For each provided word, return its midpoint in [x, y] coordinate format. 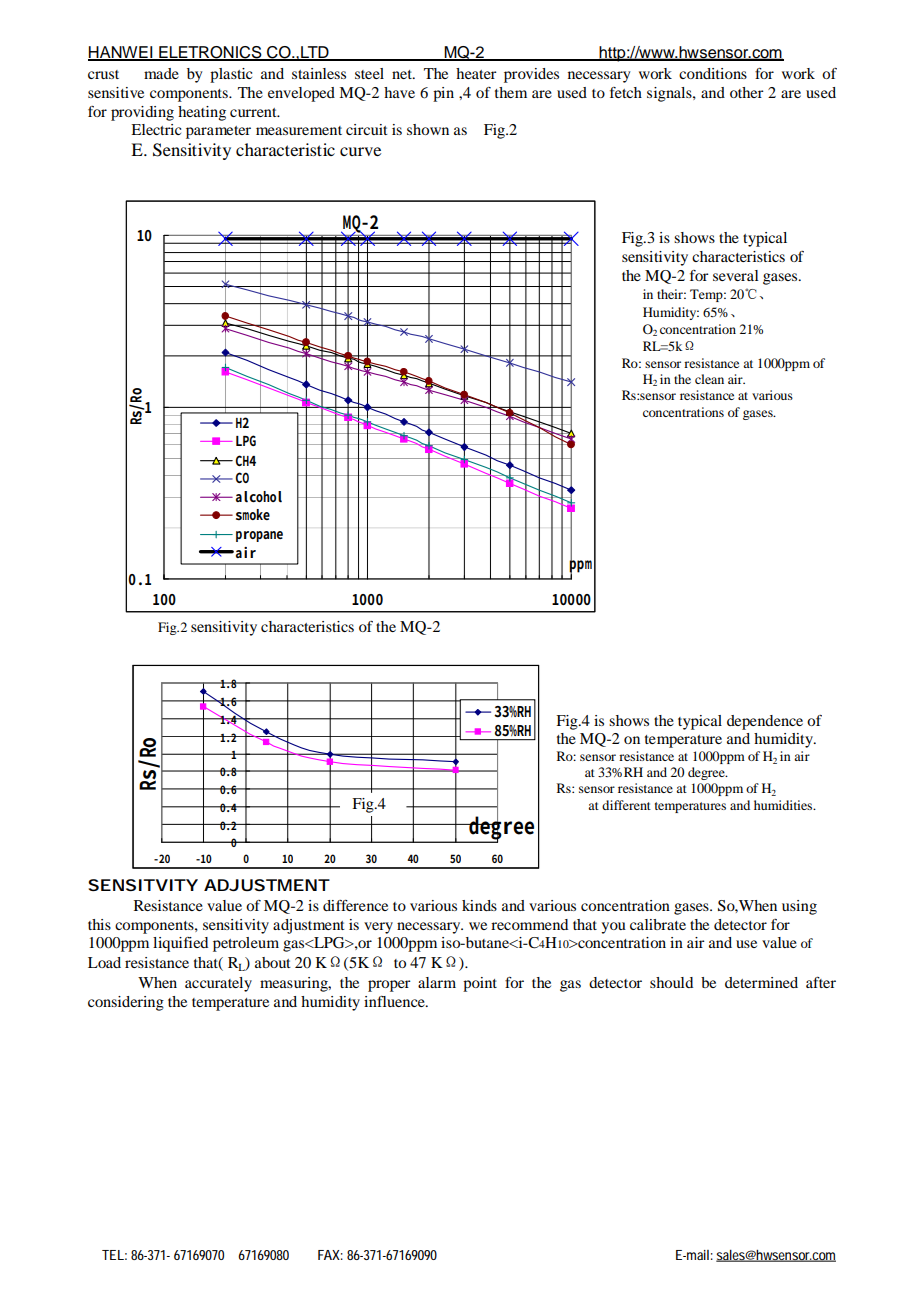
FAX [330, 1255]
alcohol [259, 497]
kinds [479, 905]
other [747, 92]
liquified [180, 944]
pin [443, 94]
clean [709, 379]
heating [202, 113]
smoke [253, 515]
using [799, 907]
